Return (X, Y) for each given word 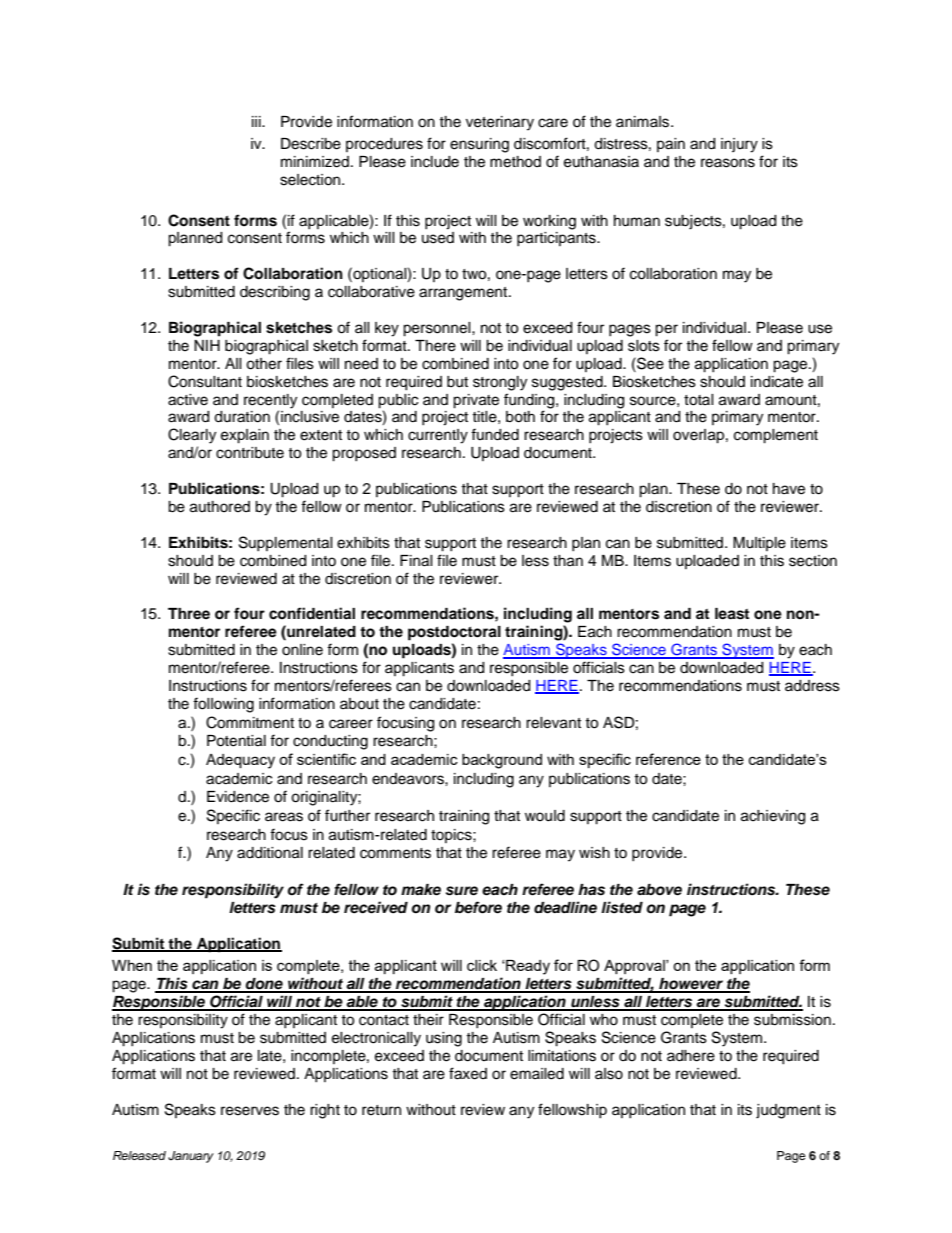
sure (462, 891)
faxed (468, 1073)
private (476, 401)
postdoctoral (454, 633)
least (732, 614)
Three (189, 614)
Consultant (205, 381)
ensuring (479, 145)
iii (257, 121)
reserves (250, 1111)
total (699, 400)
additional (270, 853)
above (659, 890)
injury (739, 145)
